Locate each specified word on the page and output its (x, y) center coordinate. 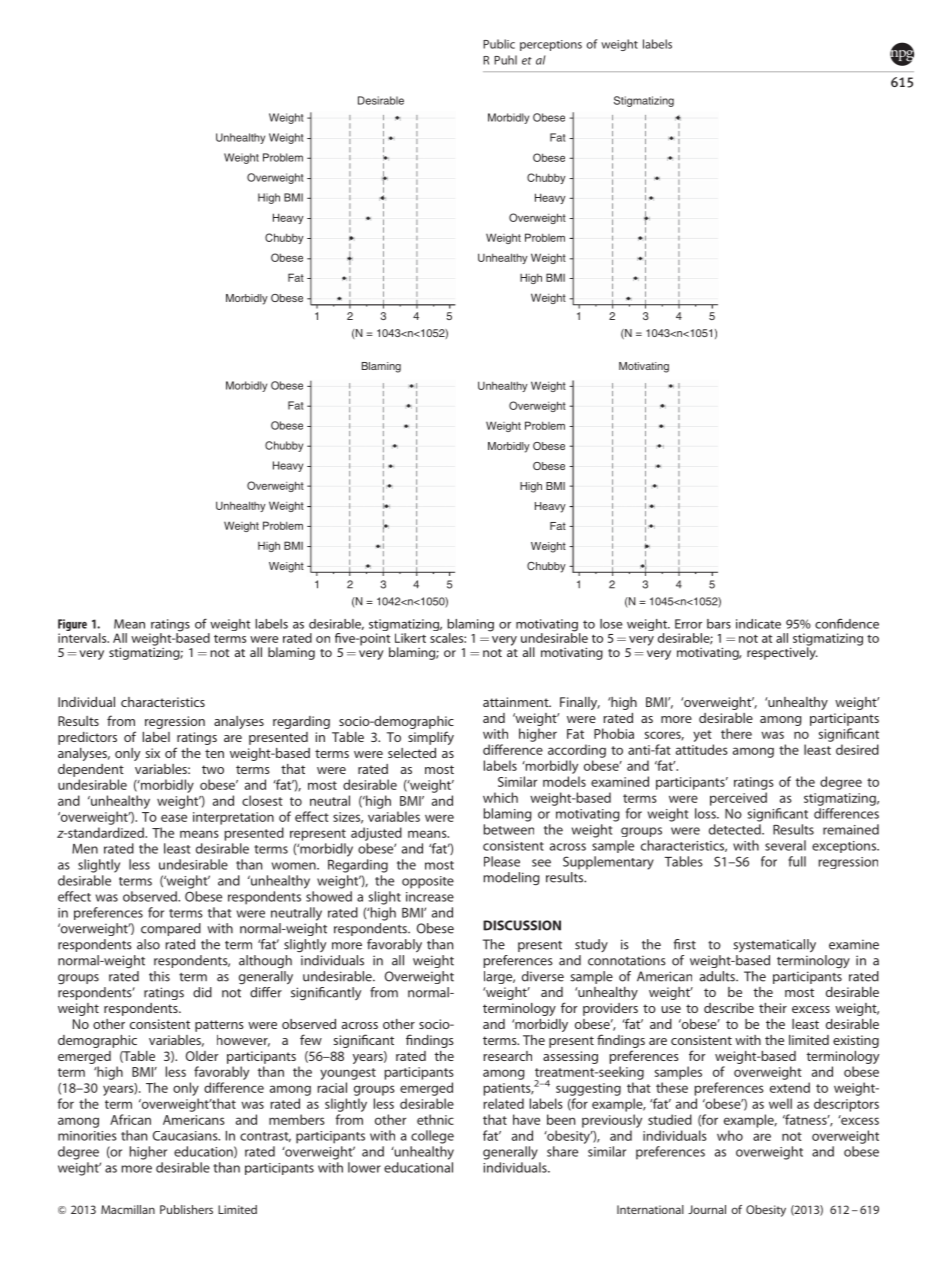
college (432, 1137)
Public (499, 44)
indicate (758, 624)
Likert (410, 638)
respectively (782, 652)
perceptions (551, 45)
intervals (83, 638)
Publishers (186, 1209)
